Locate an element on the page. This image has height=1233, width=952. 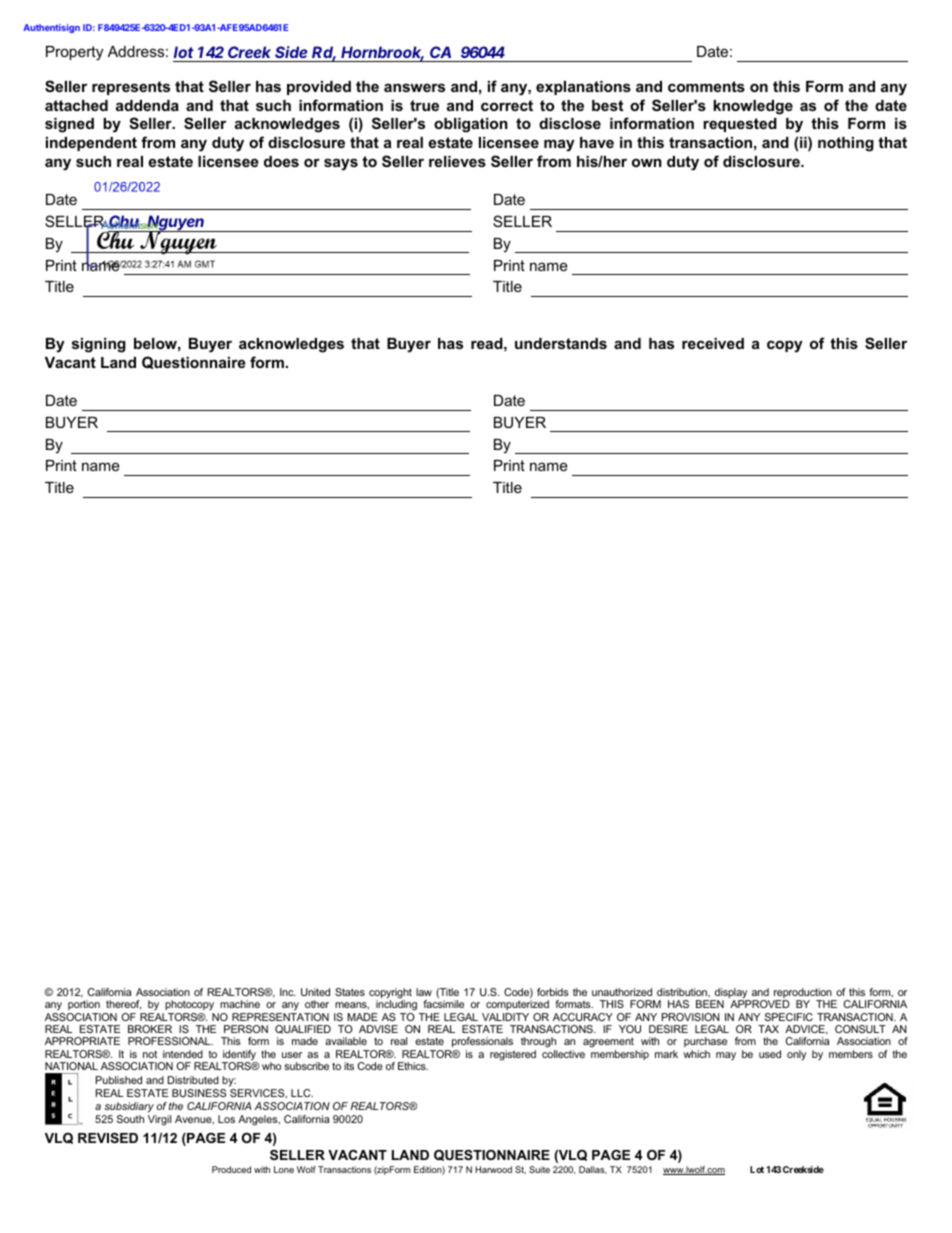
understands is located at coordinates (561, 343).
